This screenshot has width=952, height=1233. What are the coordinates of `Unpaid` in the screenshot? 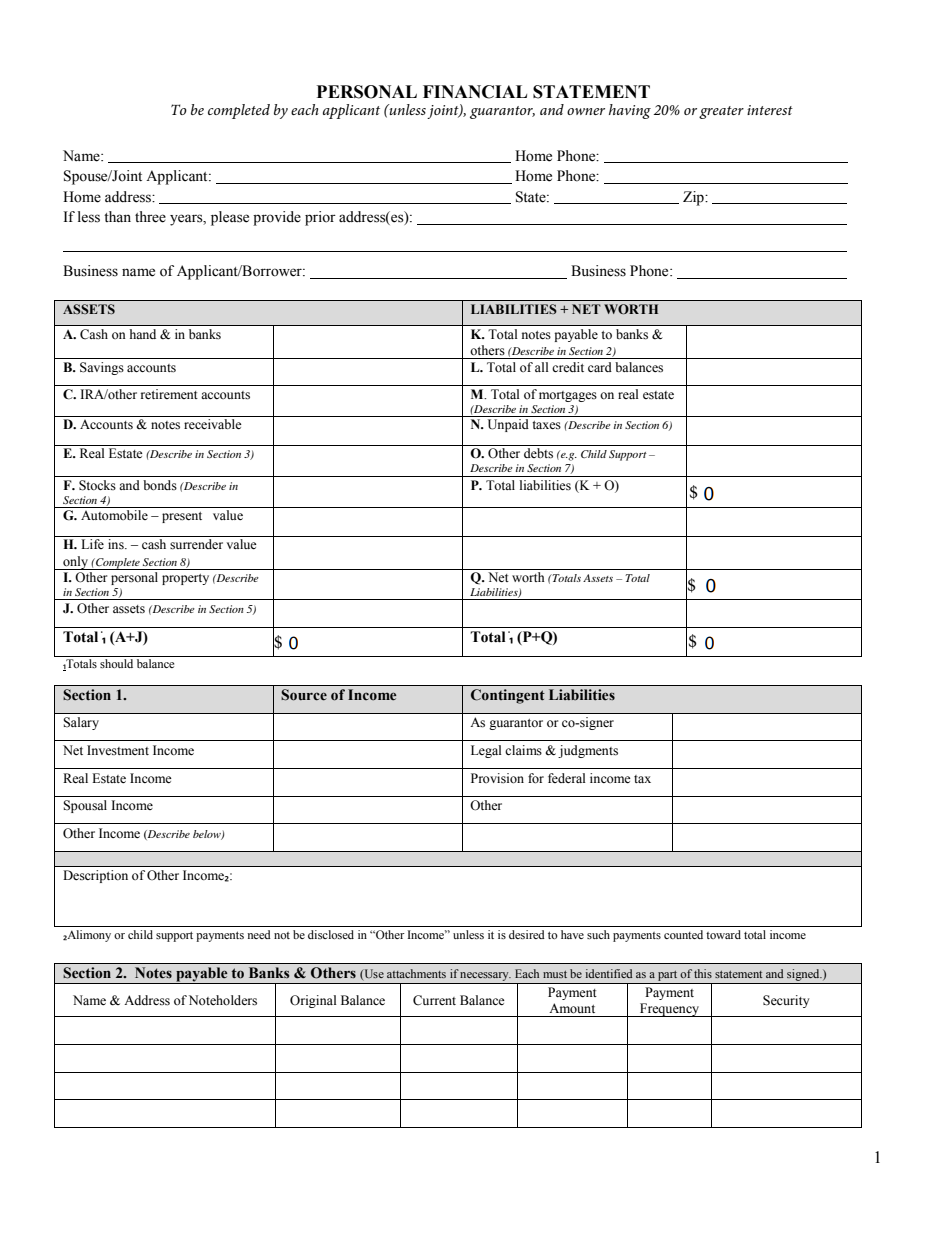 It's located at (508, 425).
